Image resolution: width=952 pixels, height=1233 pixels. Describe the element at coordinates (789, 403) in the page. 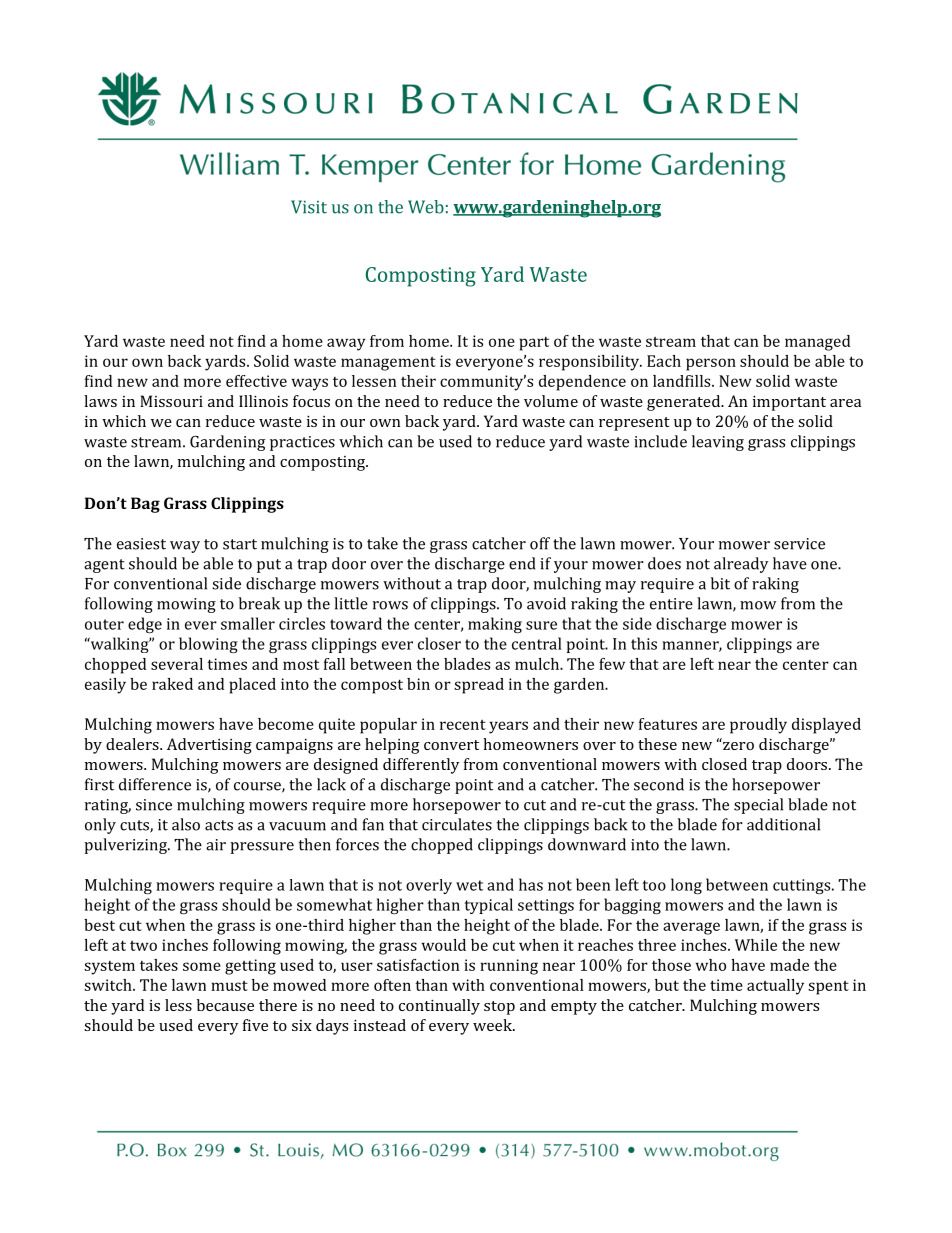

I see `important` at that location.
